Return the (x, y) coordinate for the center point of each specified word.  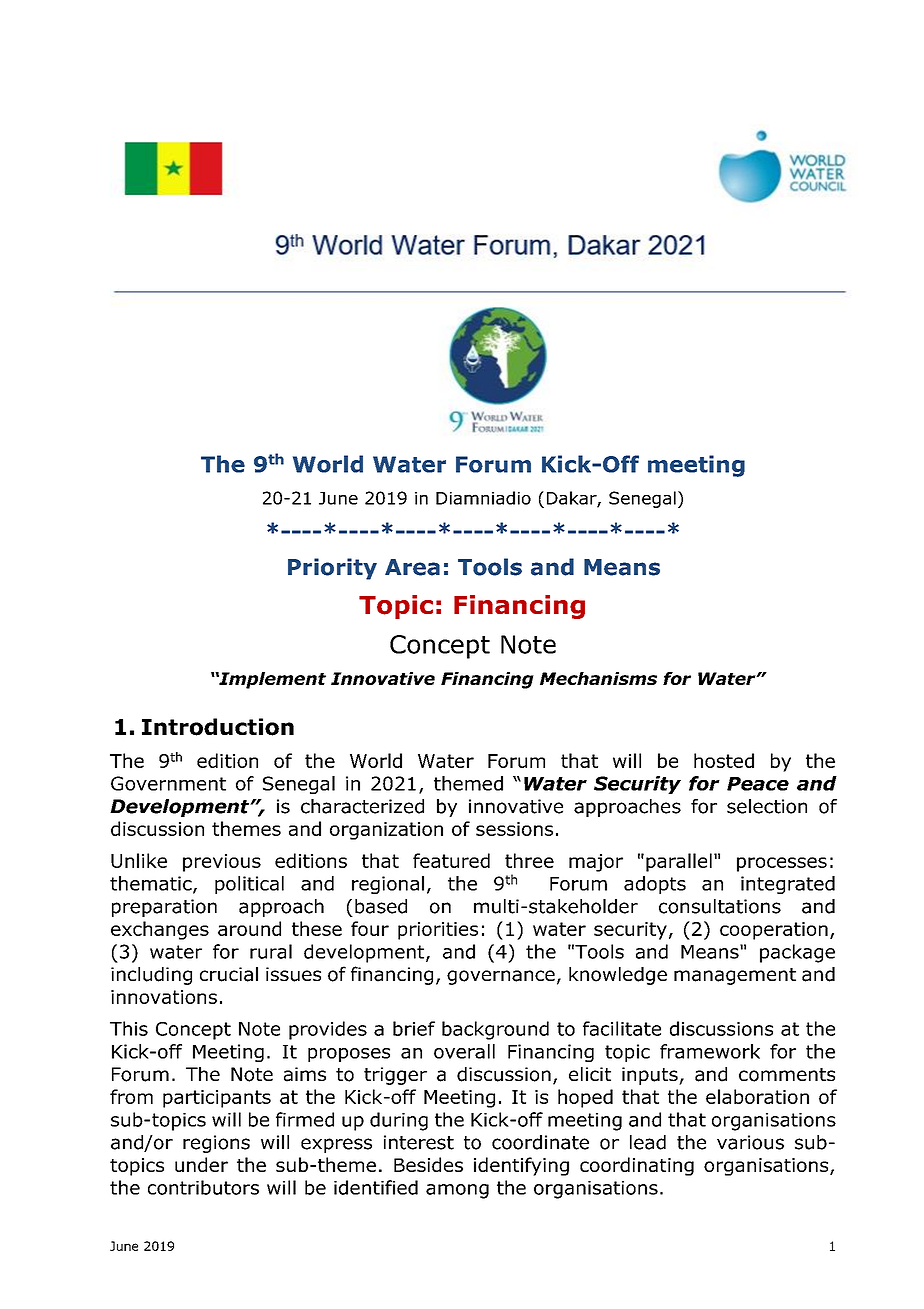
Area (412, 567)
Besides (428, 1164)
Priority (332, 569)
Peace (758, 784)
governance (501, 977)
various (750, 1142)
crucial (229, 974)
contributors (203, 1187)
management (735, 976)
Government (168, 783)
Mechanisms (598, 678)
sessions (514, 829)
